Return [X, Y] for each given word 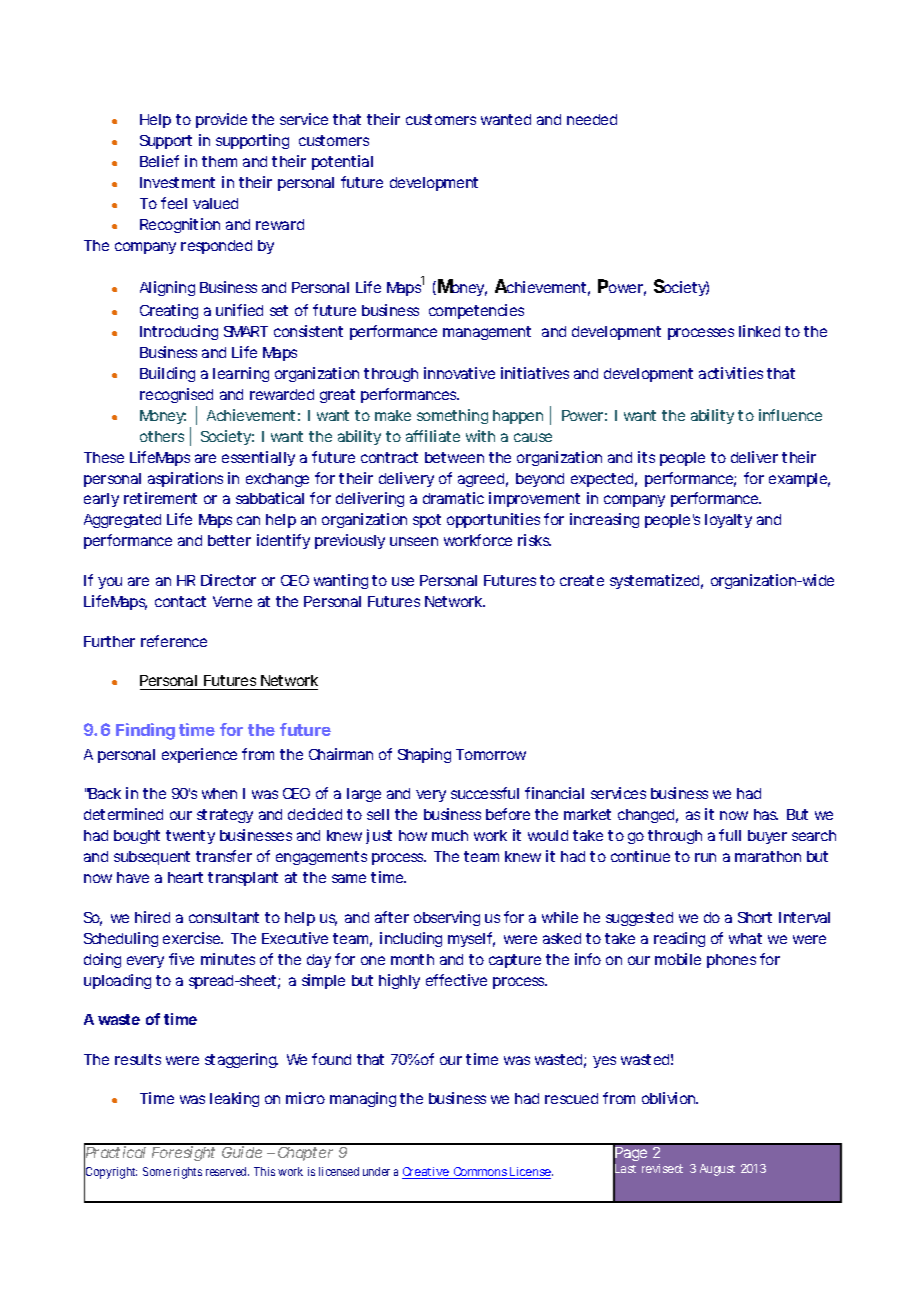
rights [188, 1173]
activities [731, 373]
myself [471, 939]
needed [592, 119]
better [229, 540]
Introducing [179, 332]
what [745, 938]
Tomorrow [491, 754]
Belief [159, 161]
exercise [193, 938]
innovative [459, 373]
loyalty [728, 521]
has [766, 814]
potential [342, 162]
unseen [414, 541]
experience [199, 755]
